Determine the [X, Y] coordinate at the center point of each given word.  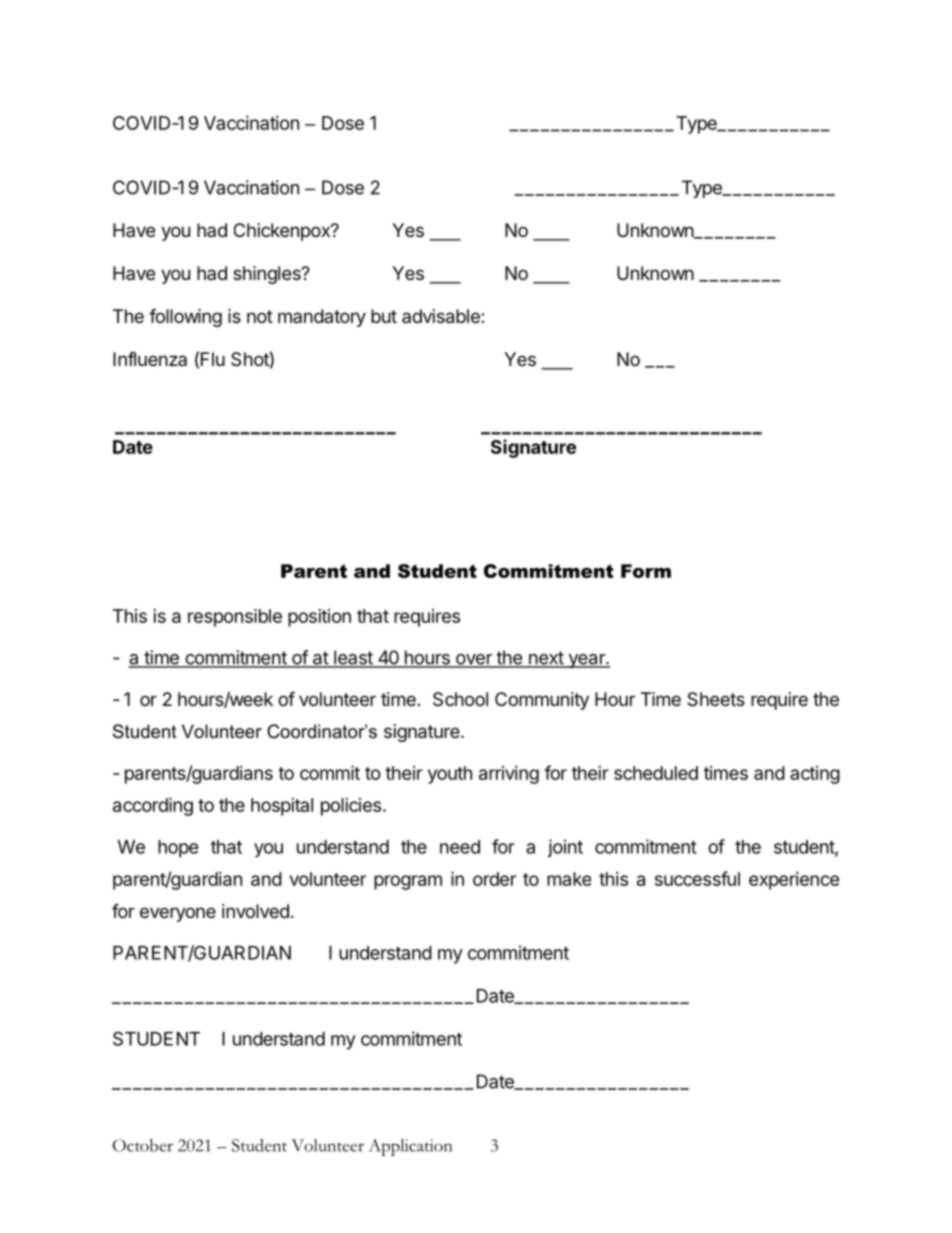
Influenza [150, 359]
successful [697, 878]
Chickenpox [283, 232]
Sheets [716, 699]
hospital [282, 807]
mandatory [322, 318]
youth [450, 775]
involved [255, 911]
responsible [235, 617]
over [473, 660]
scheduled [656, 773]
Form [646, 571]
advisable [442, 316]
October [143, 1145]
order [494, 879]
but [384, 316]
